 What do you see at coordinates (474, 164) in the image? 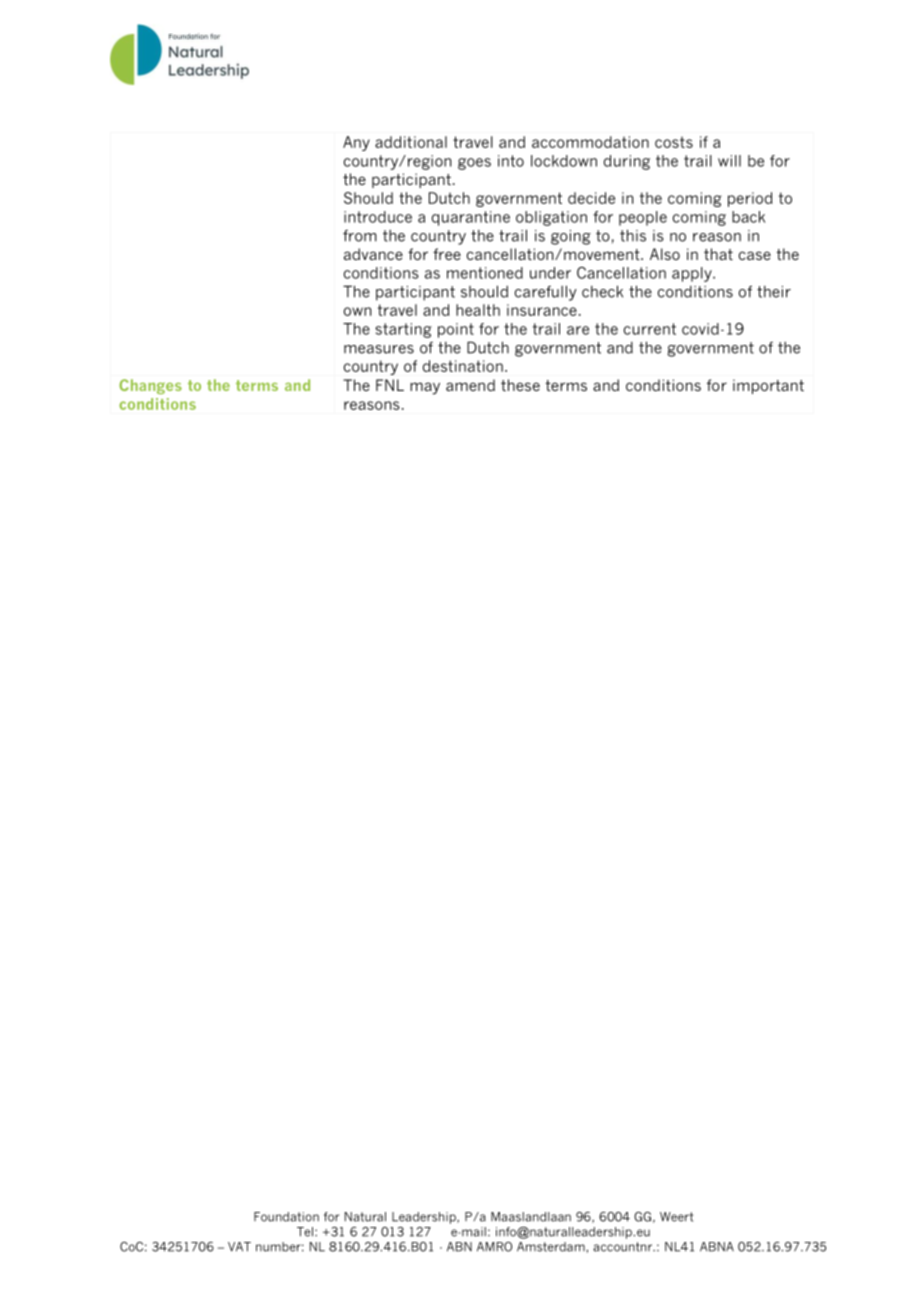
I see `goes` at bounding box center [474, 164].
